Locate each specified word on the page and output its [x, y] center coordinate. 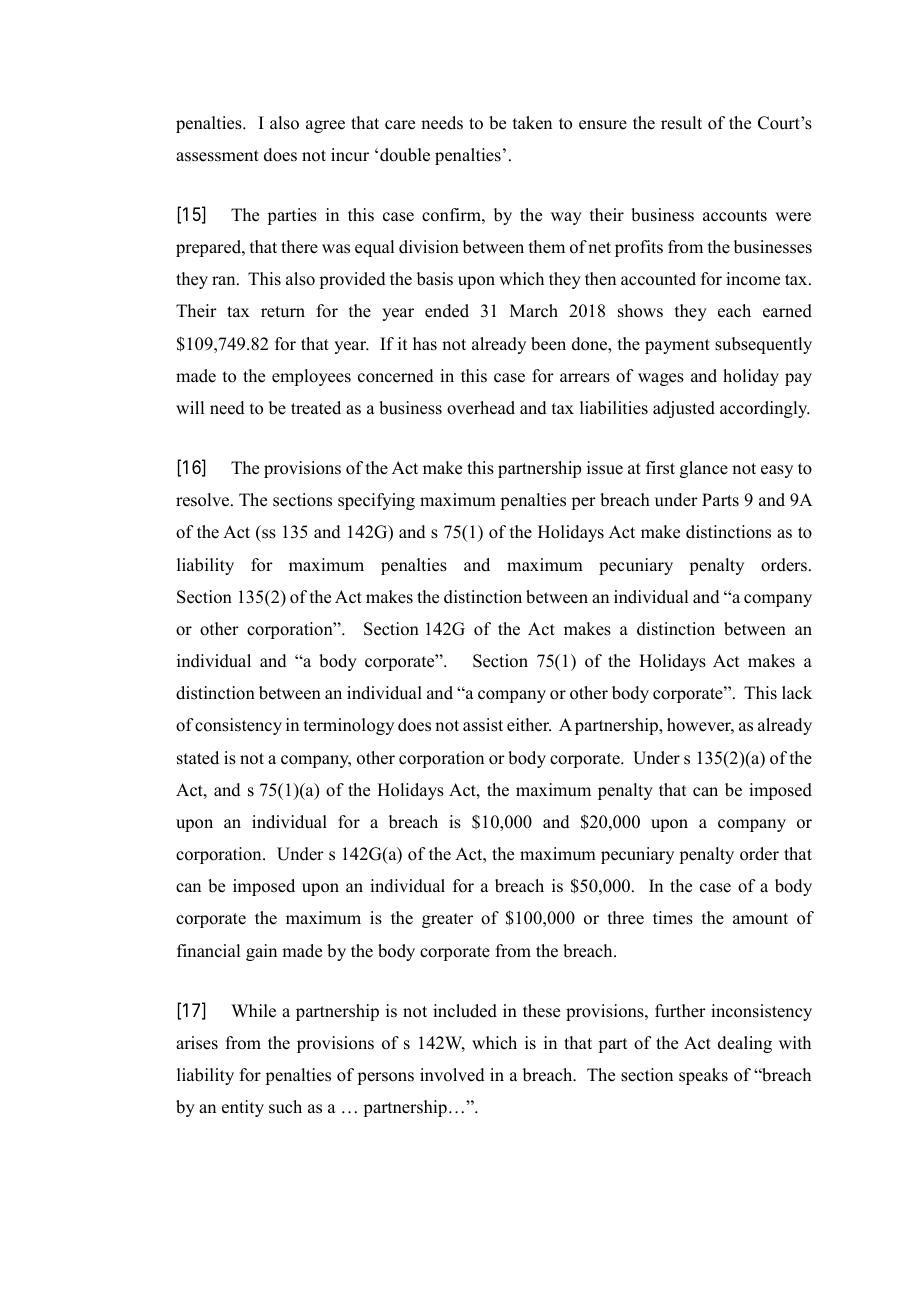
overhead [481, 408]
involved [452, 1075]
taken [532, 123]
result [681, 123]
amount [760, 919]
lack [797, 693]
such [285, 1107]
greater [447, 920]
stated [198, 758]
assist [483, 725]
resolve [204, 500]
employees [311, 377]
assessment [217, 156]
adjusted [684, 409]
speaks [703, 1076]
